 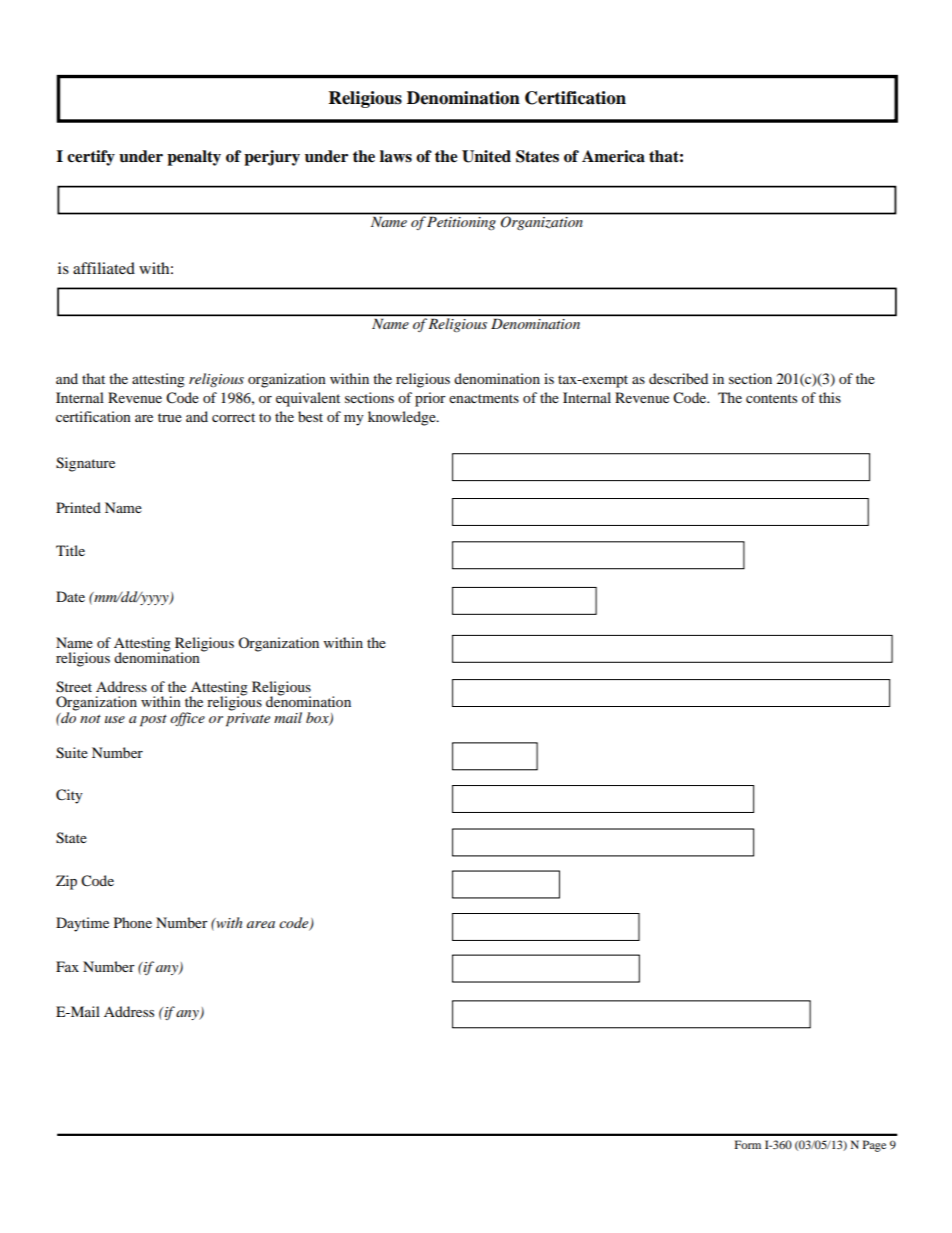 What do you see at coordinates (74, 687) in the screenshot?
I see `Street` at bounding box center [74, 687].
